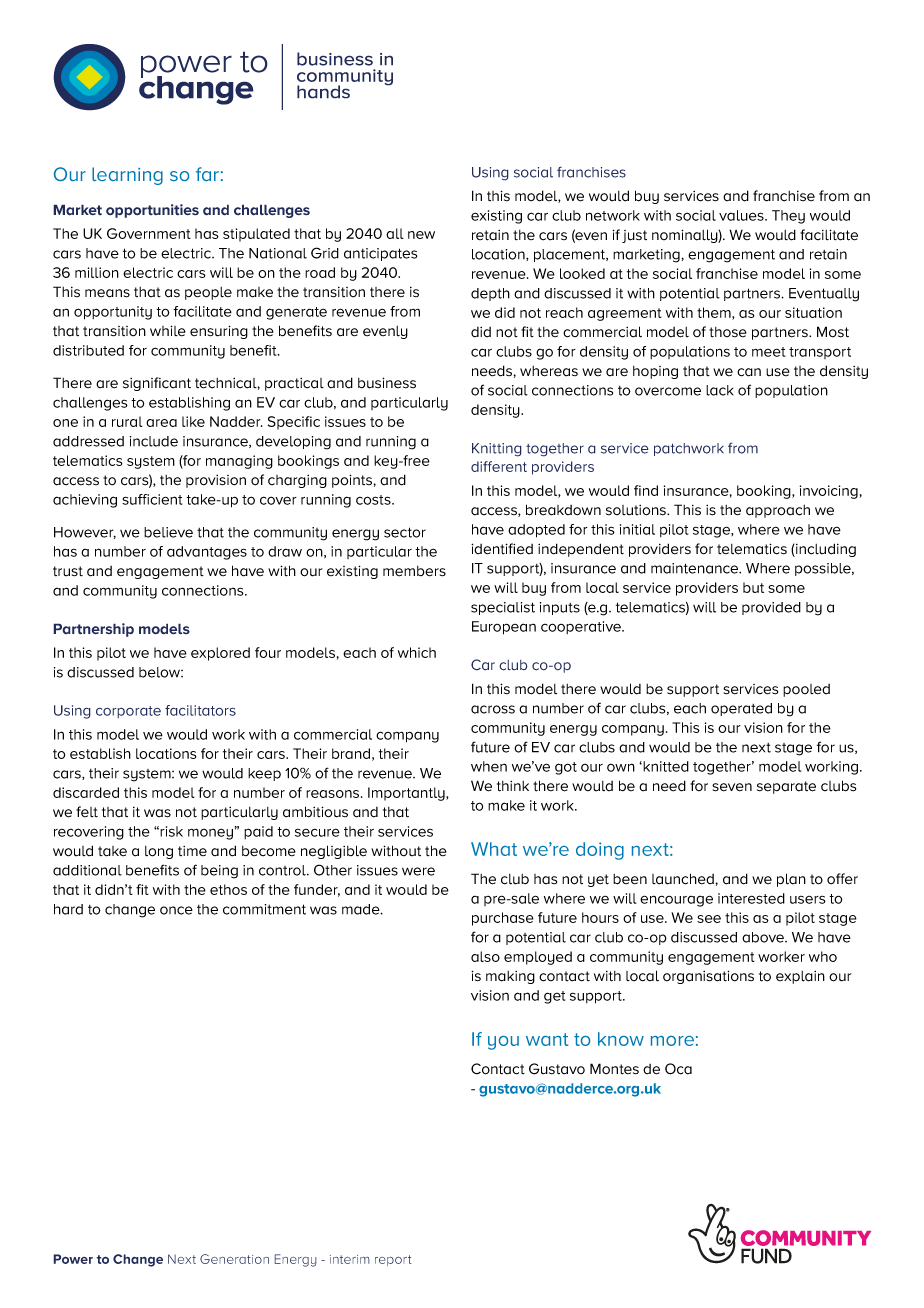 The image size is (924, 1308). Describe the element at coordinates (708, 977) in the page. I see `organisations` at that location.
